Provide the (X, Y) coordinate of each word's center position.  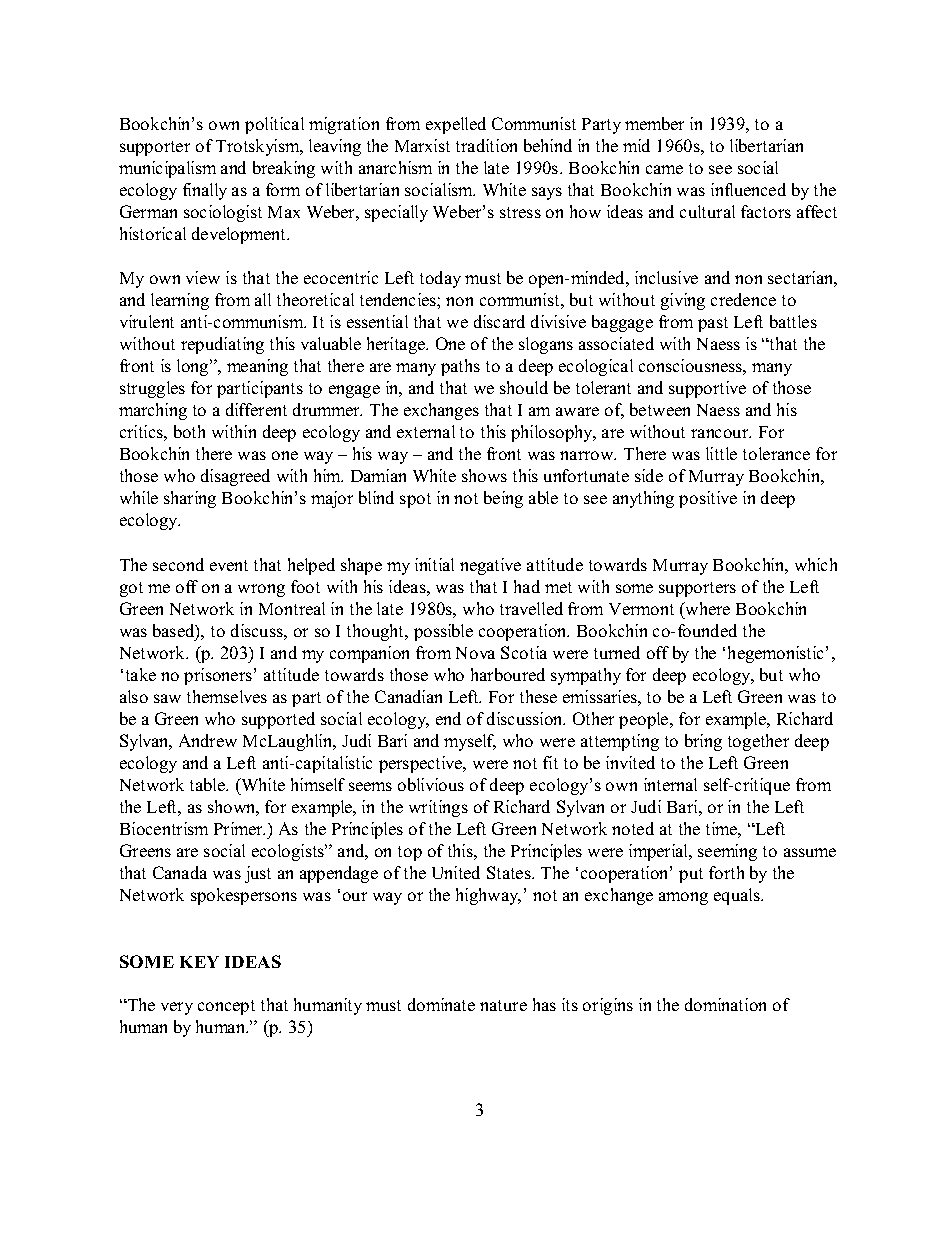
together (758, 742)
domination (725, 1004)
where (706, 608)
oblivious (431, 784)
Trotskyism (259, 147)
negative (490, 566)
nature (503, 1005)
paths (460, 367)
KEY (199, 962)
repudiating (222, 345)
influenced (748, 189)
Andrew (208, 740)
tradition (486, 145)
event (229, 565)
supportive (707, 389)
